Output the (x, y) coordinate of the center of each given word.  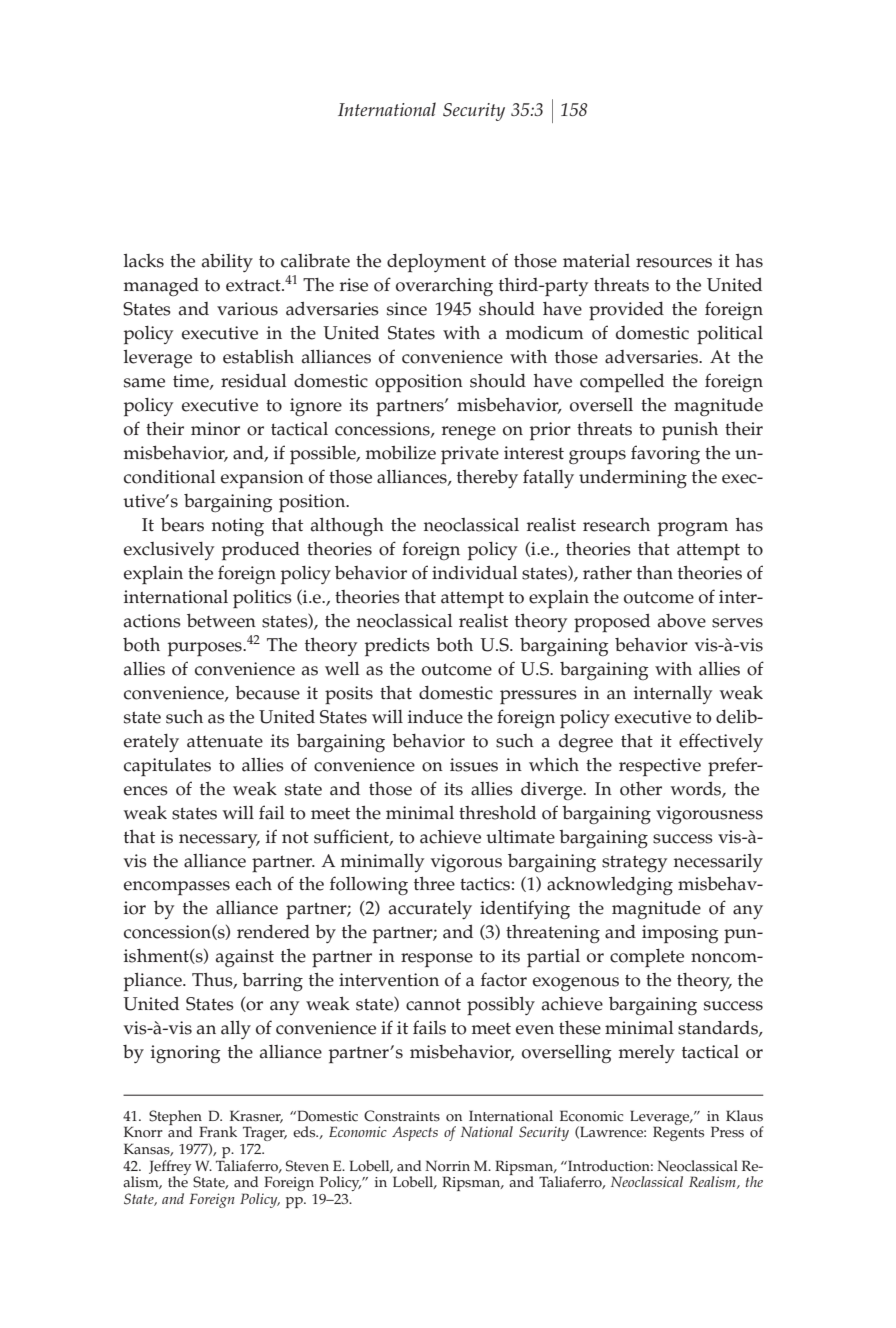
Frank (218, 1132)
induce (435, 717)
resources (674, 263)
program (693, 529)
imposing (680, 934)
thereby (487, 479)
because (267, 693)
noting (238, 527)
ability (227, 263)
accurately (430, 910)
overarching (444, 287)
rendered (273, 932)
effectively (721, 742)
